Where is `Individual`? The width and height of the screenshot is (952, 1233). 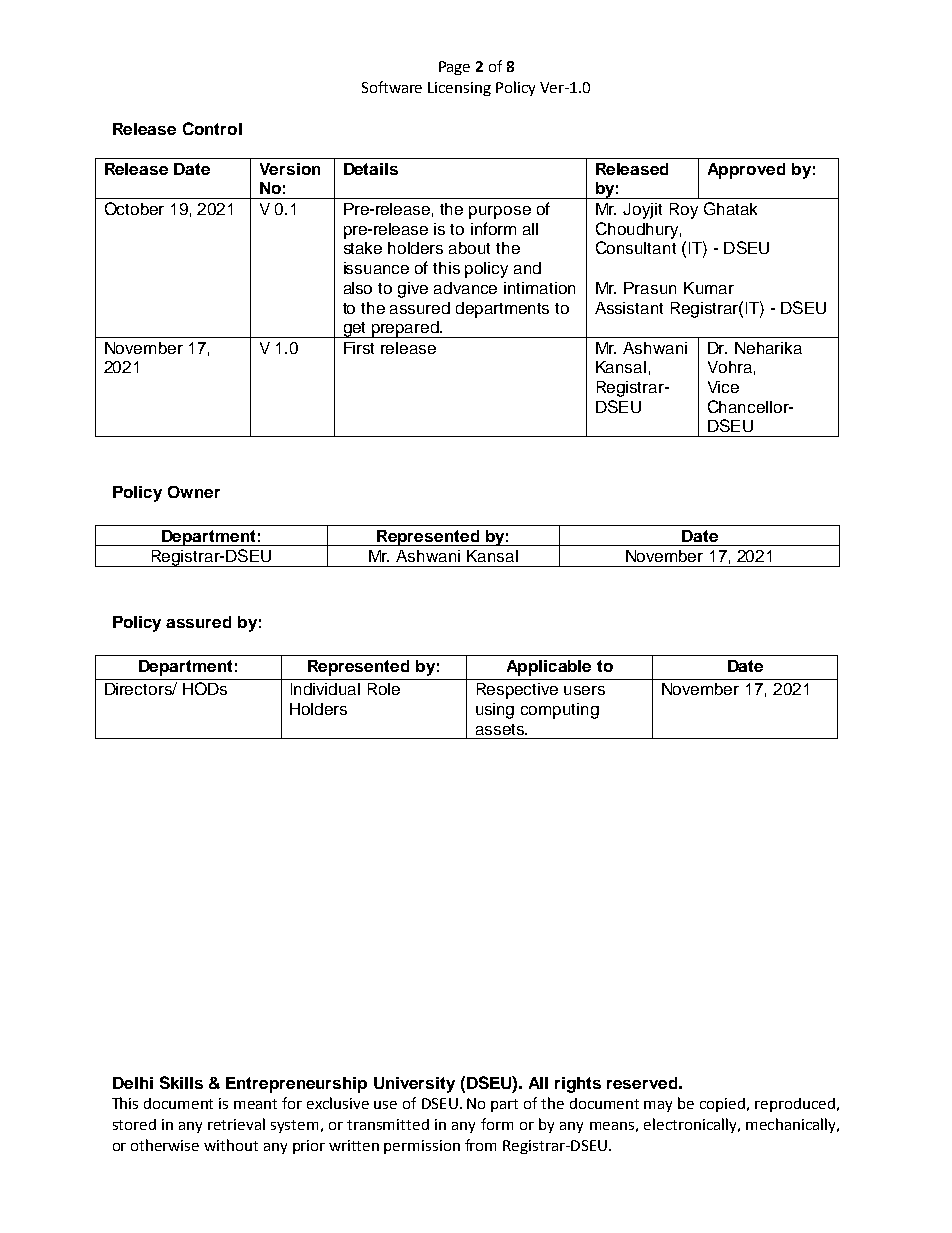
Individual is located at coordinates (325, 689).
